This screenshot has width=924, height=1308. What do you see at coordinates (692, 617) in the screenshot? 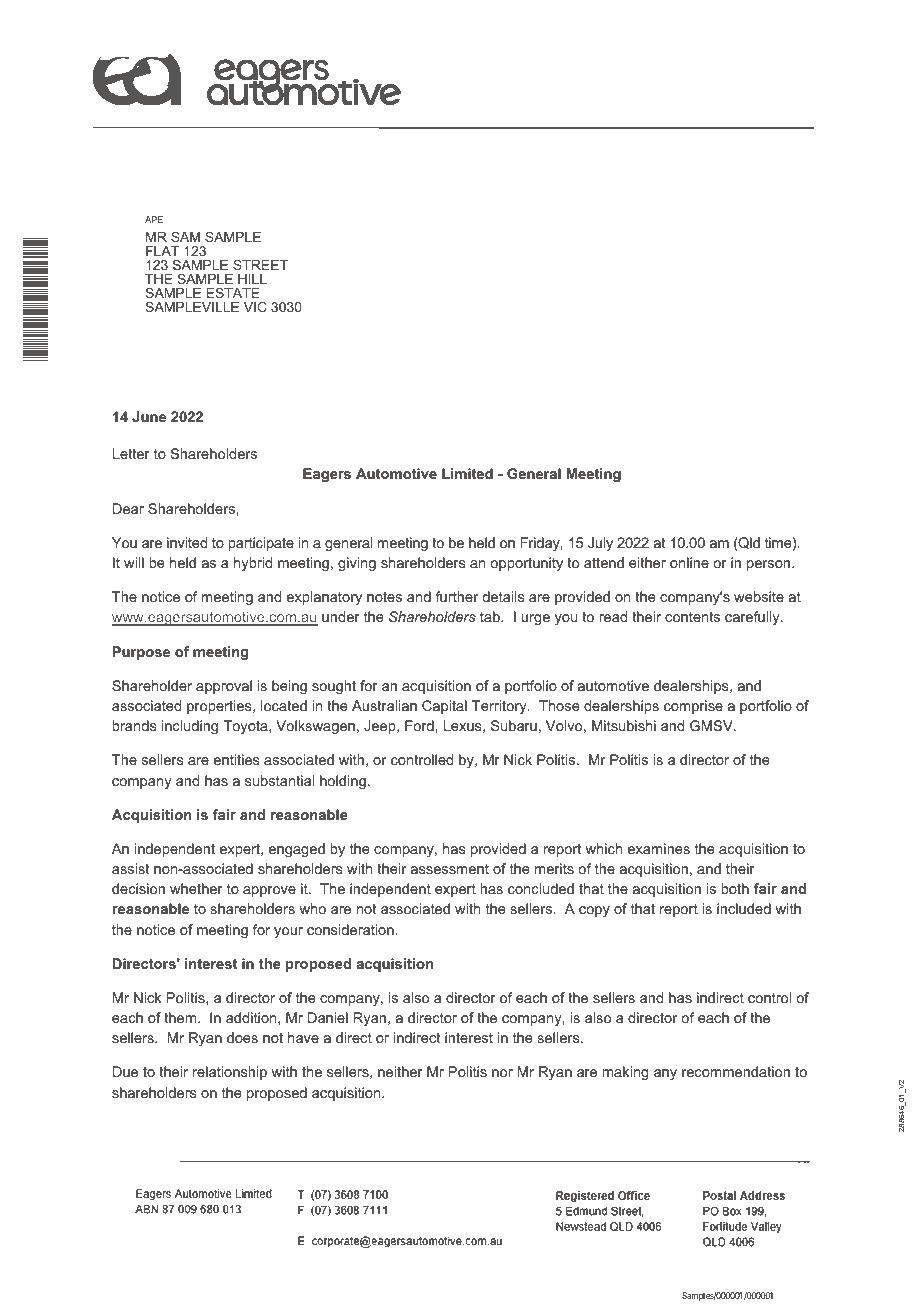
I see `contents` at bounding box center [692, 617].
